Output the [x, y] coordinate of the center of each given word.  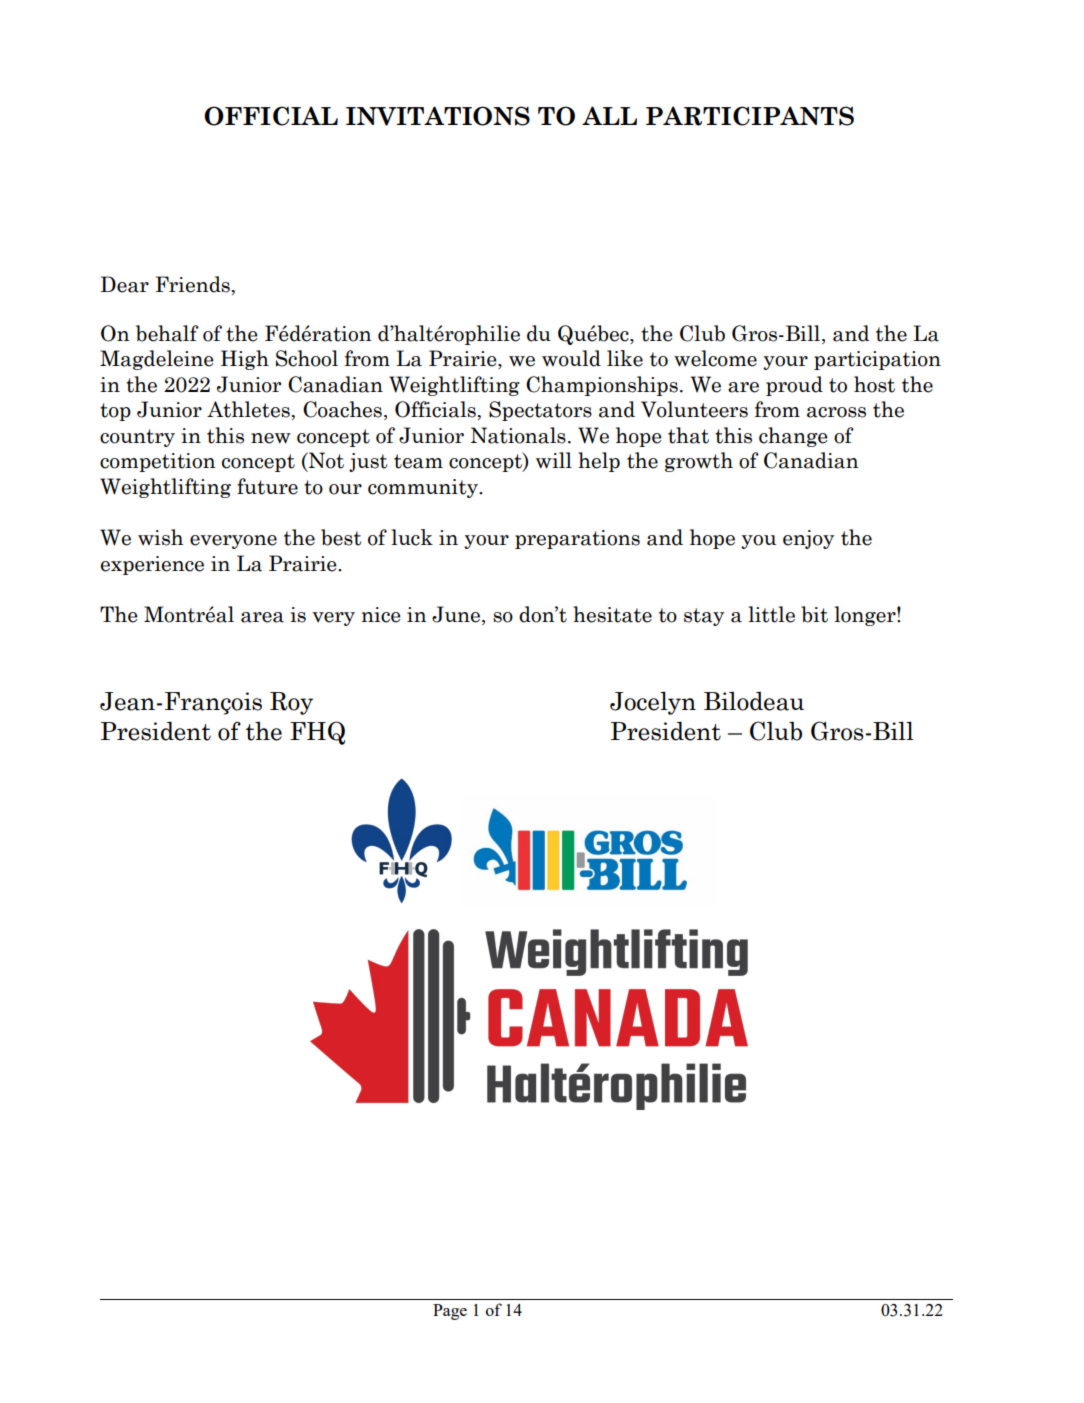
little [771, 614]
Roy [291, 703]
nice [381, 615]
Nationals [518, 435]
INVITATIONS [438, 116]
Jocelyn [653, 703]
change [793, 437]
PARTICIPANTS [750, 116]
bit [814, 614]
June [457, 614]
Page [450, 1312]
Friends [192, 284]
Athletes [248, 409]
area [262, 617]
